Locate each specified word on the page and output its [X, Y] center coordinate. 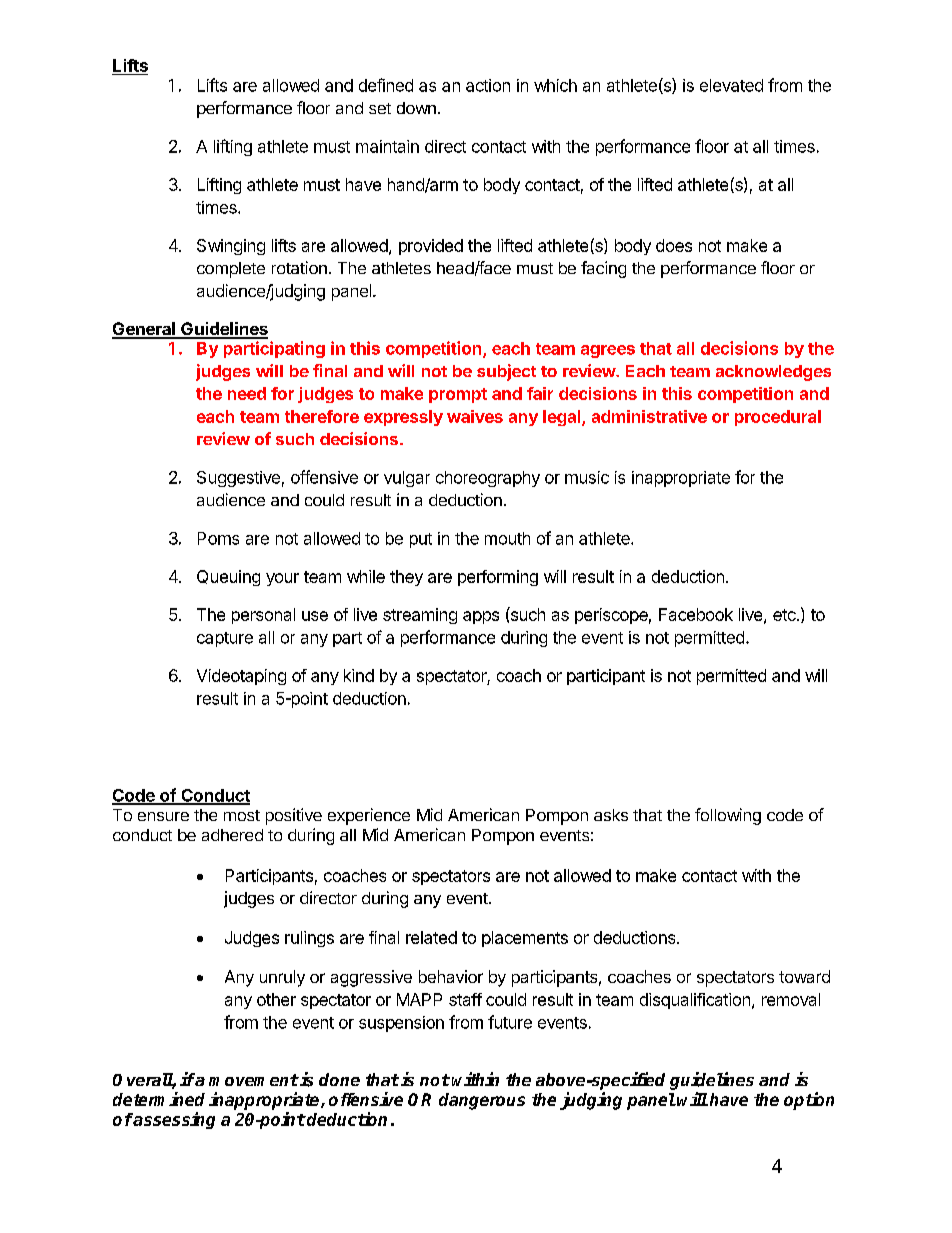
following [728, 816]
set [380, 108]
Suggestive [238, 479]
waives [475, 416]
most [242, 815]
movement [254, 1080]
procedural [778, 418]
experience [369, 816]
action [488, 85]
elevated [731, 85]
